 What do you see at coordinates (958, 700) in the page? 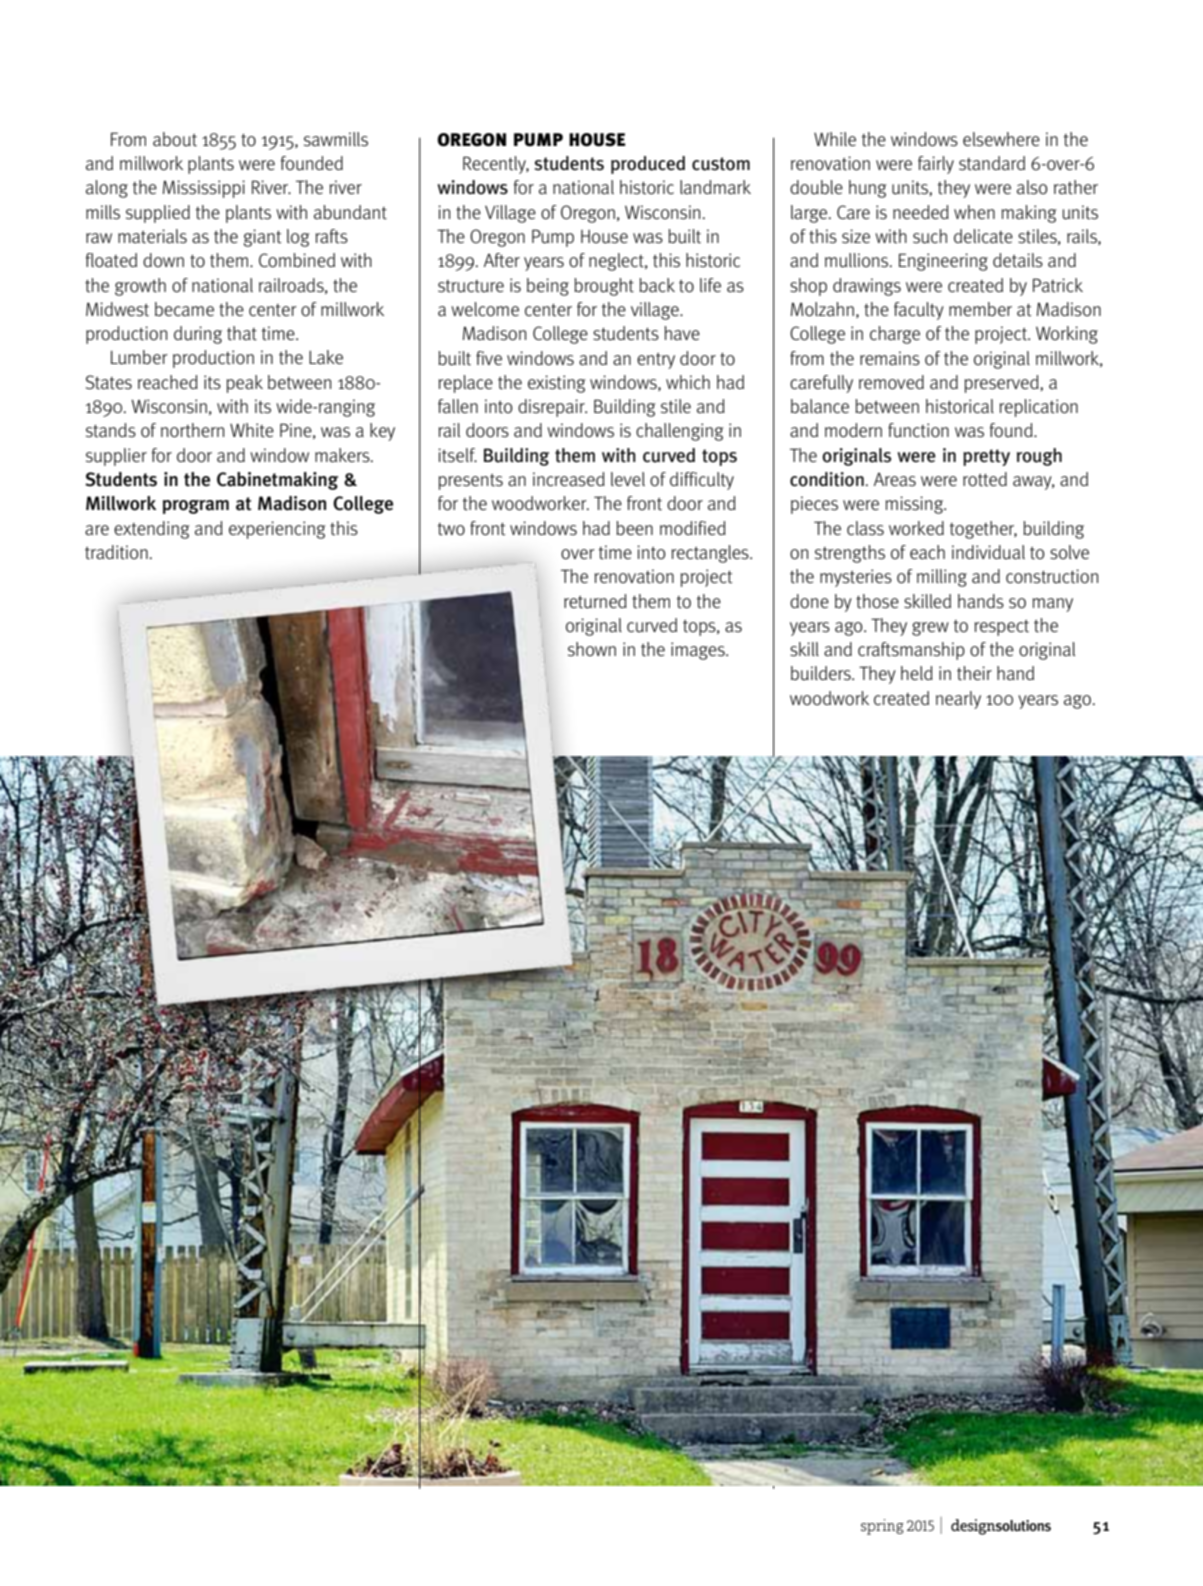
I see `nearly` at bounding box center [958, 700].
